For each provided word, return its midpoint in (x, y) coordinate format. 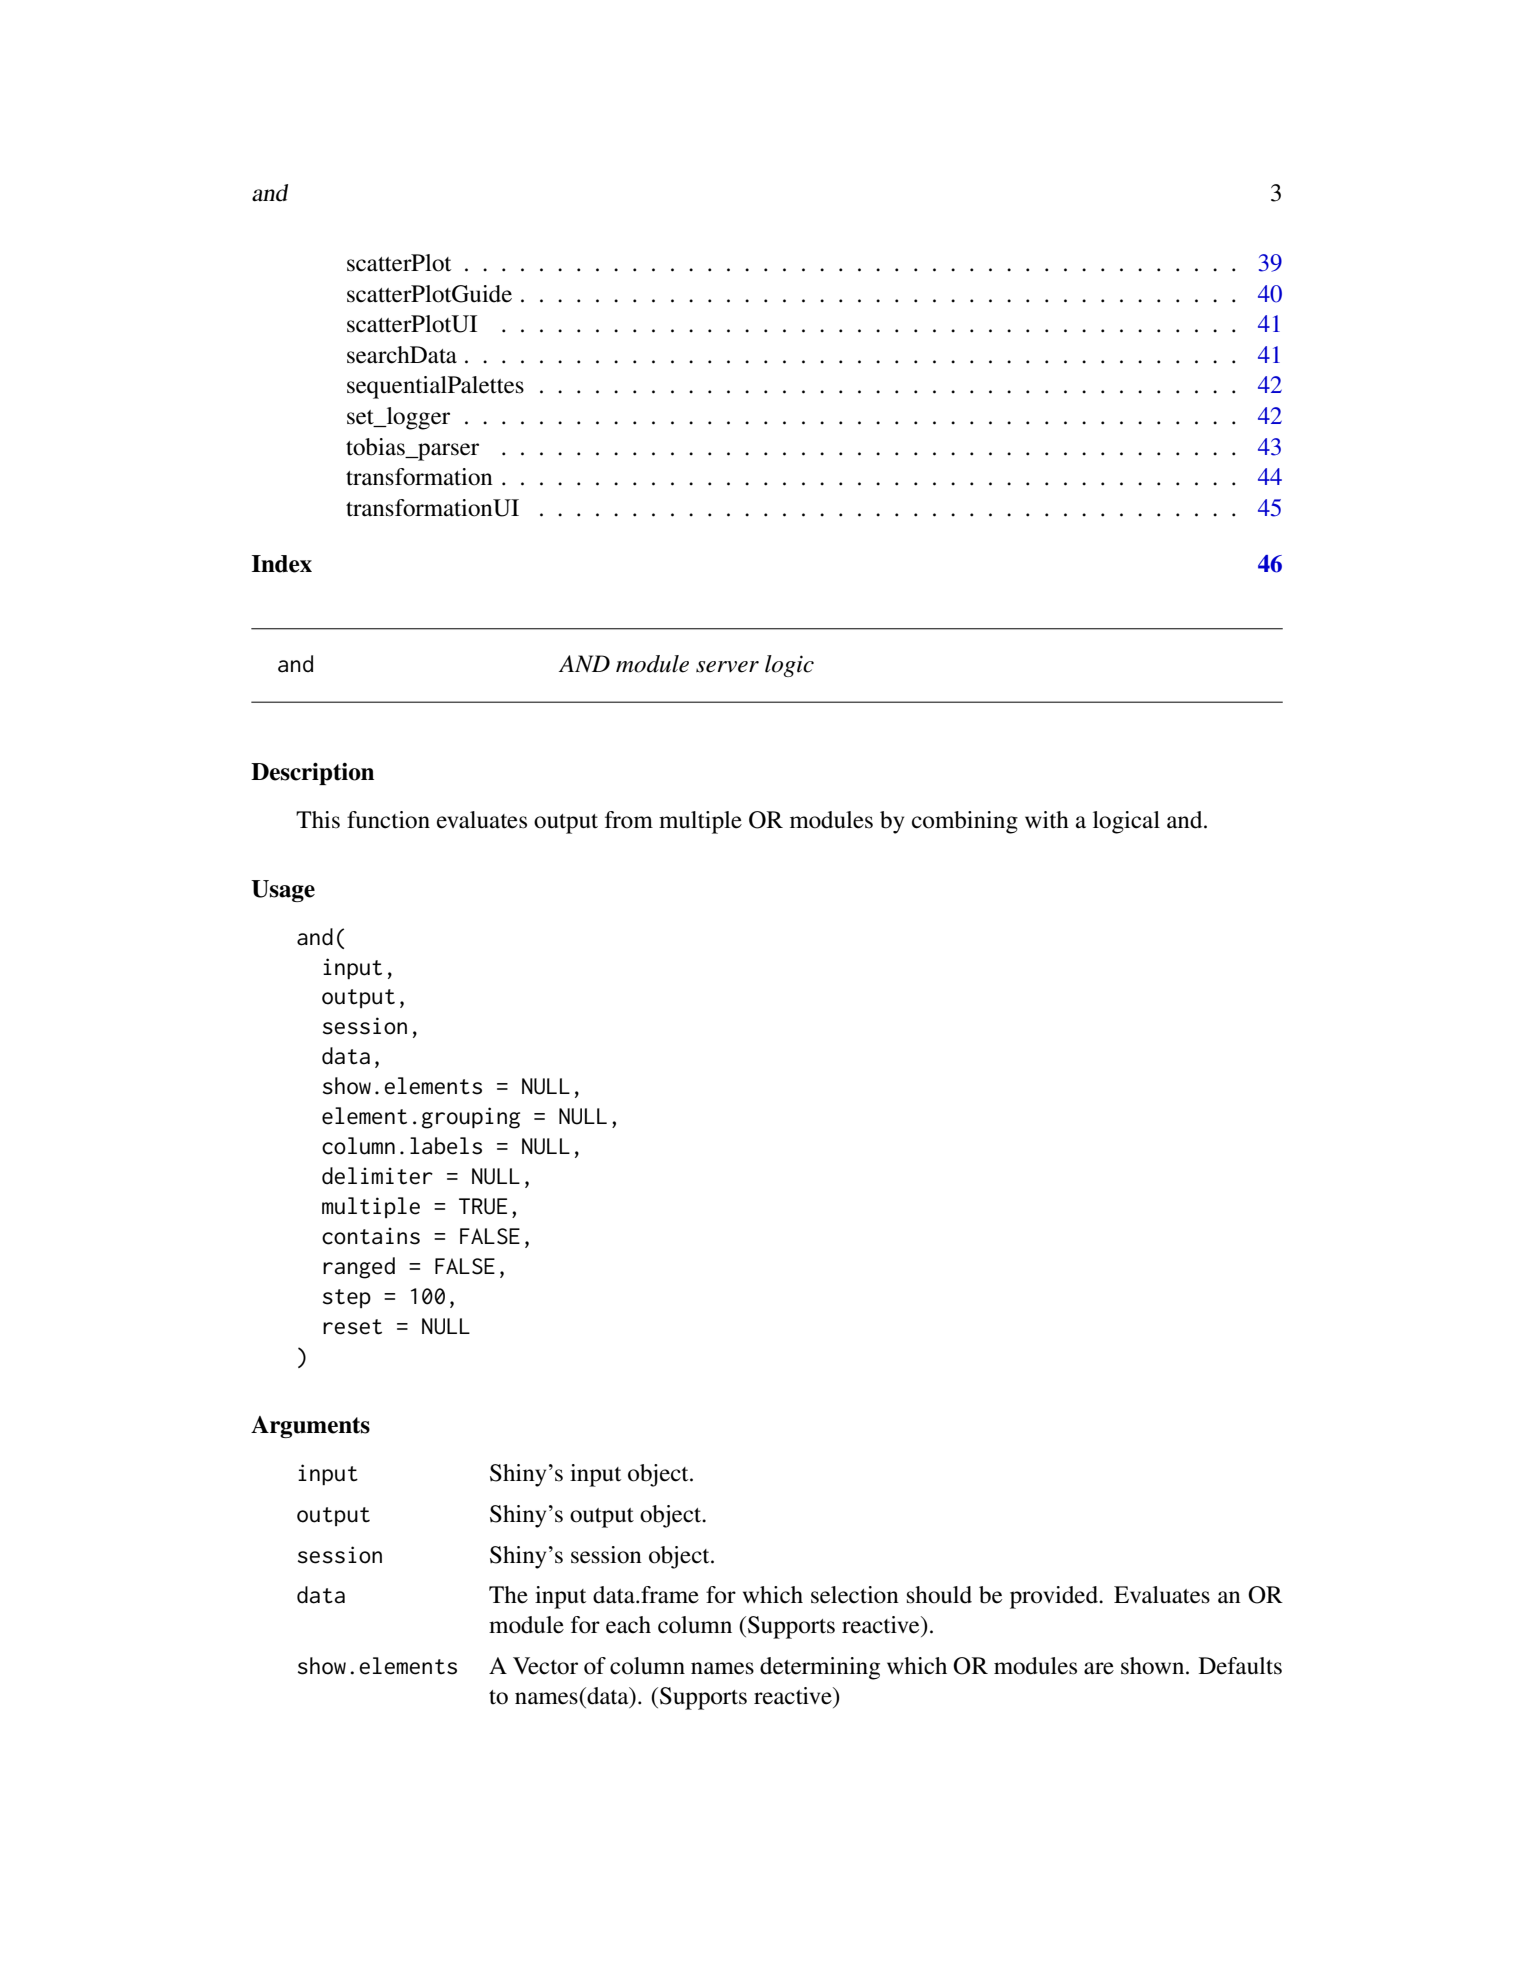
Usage (283, 891)
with (1047, 820)
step (347, 1298)
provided (1055, 1597)
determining (820, 1668)
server (727, 667)
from (629, 820)
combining (965, 822)
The (508, 1595)
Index (282, 564)
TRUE (483, 1206)
